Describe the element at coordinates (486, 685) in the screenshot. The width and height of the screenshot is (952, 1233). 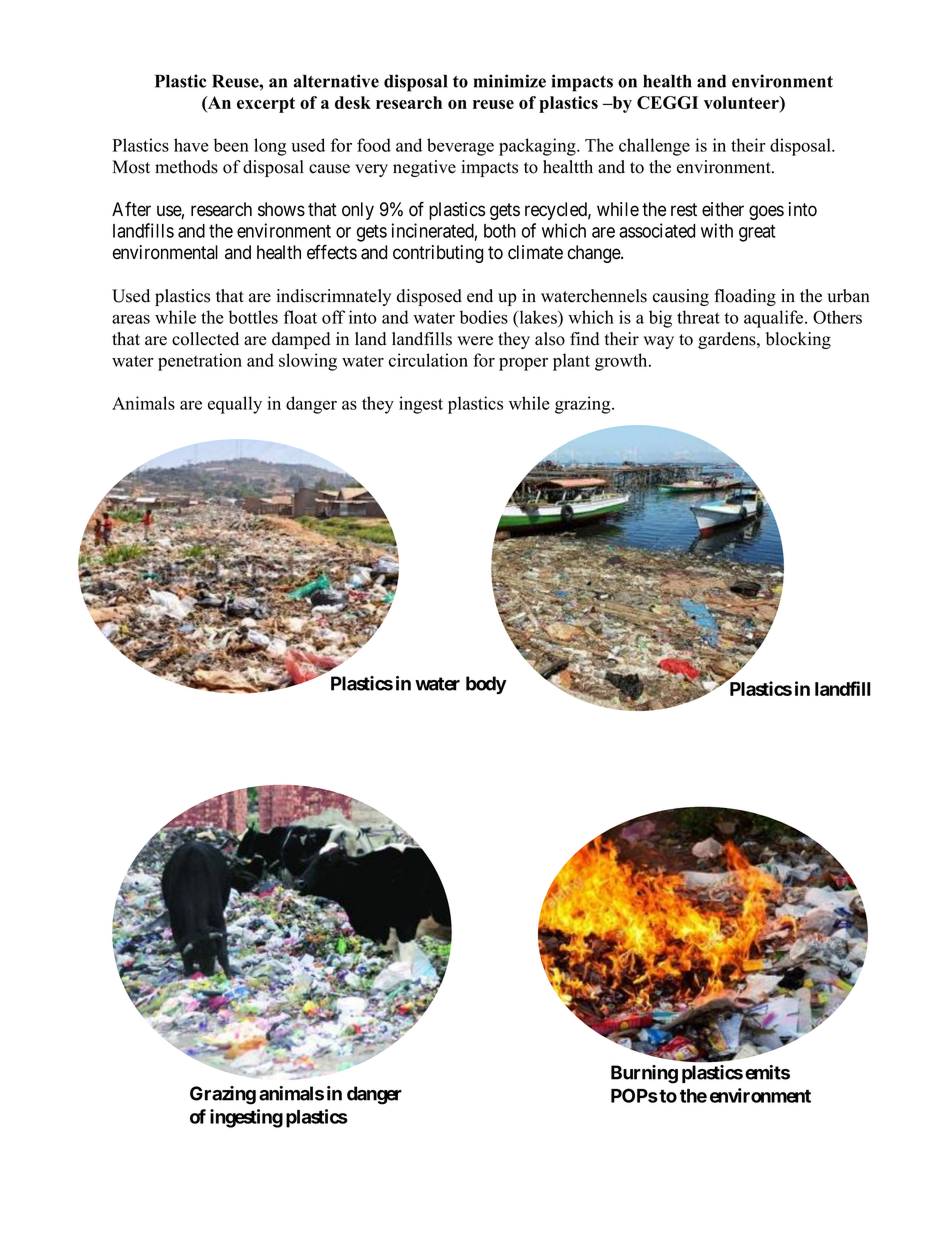
I see `body` at that location.
